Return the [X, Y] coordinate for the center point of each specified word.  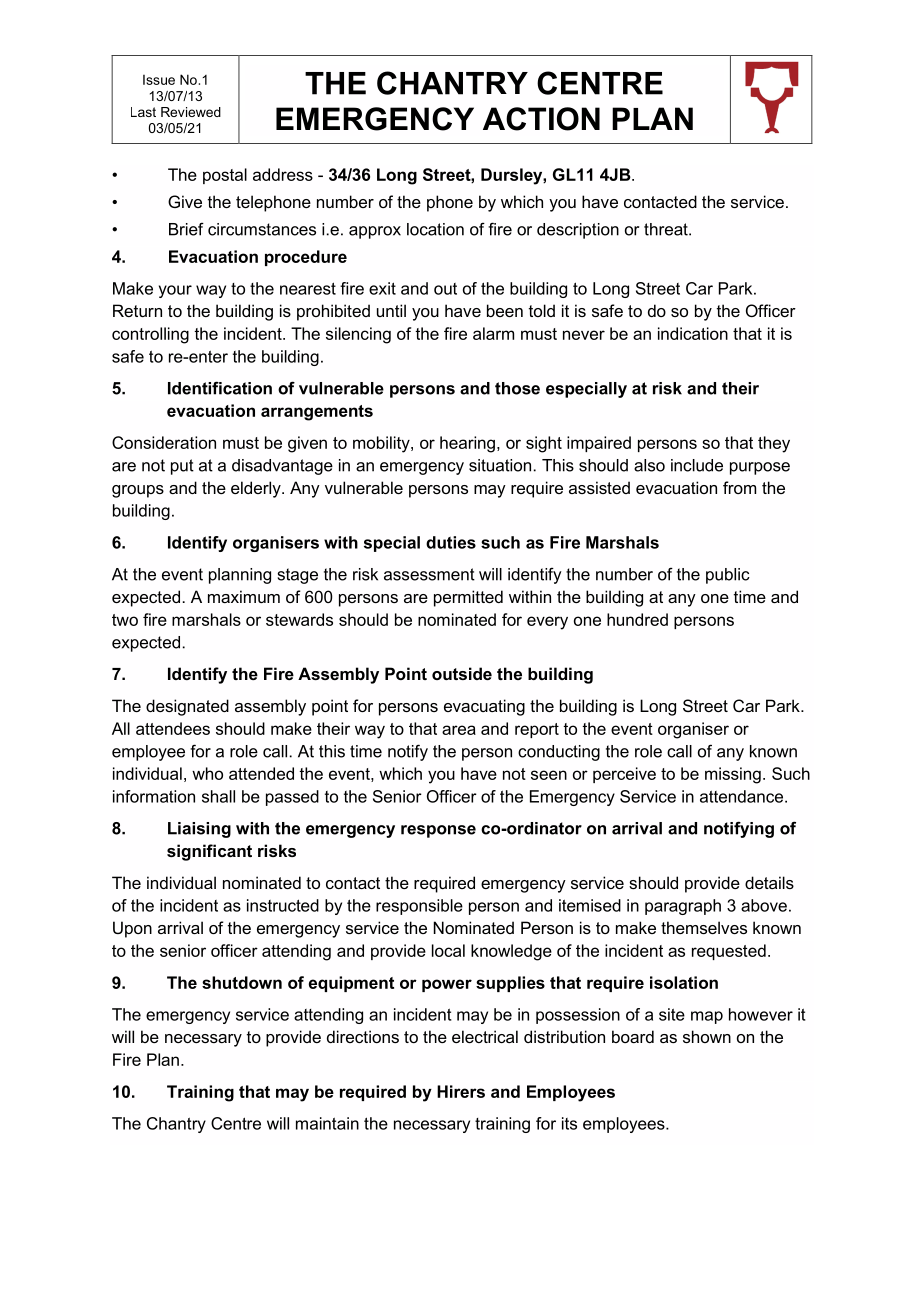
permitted [468, 598]
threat [667, 229]
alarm [493, 333]
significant [209, 852]
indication [693, 333]
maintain [327, 1123]
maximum [244, 596]
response [438, 831]
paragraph [683, 907]
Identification [220, 388]
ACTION [541, 119]
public [728, 576]
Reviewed [191, 112]
